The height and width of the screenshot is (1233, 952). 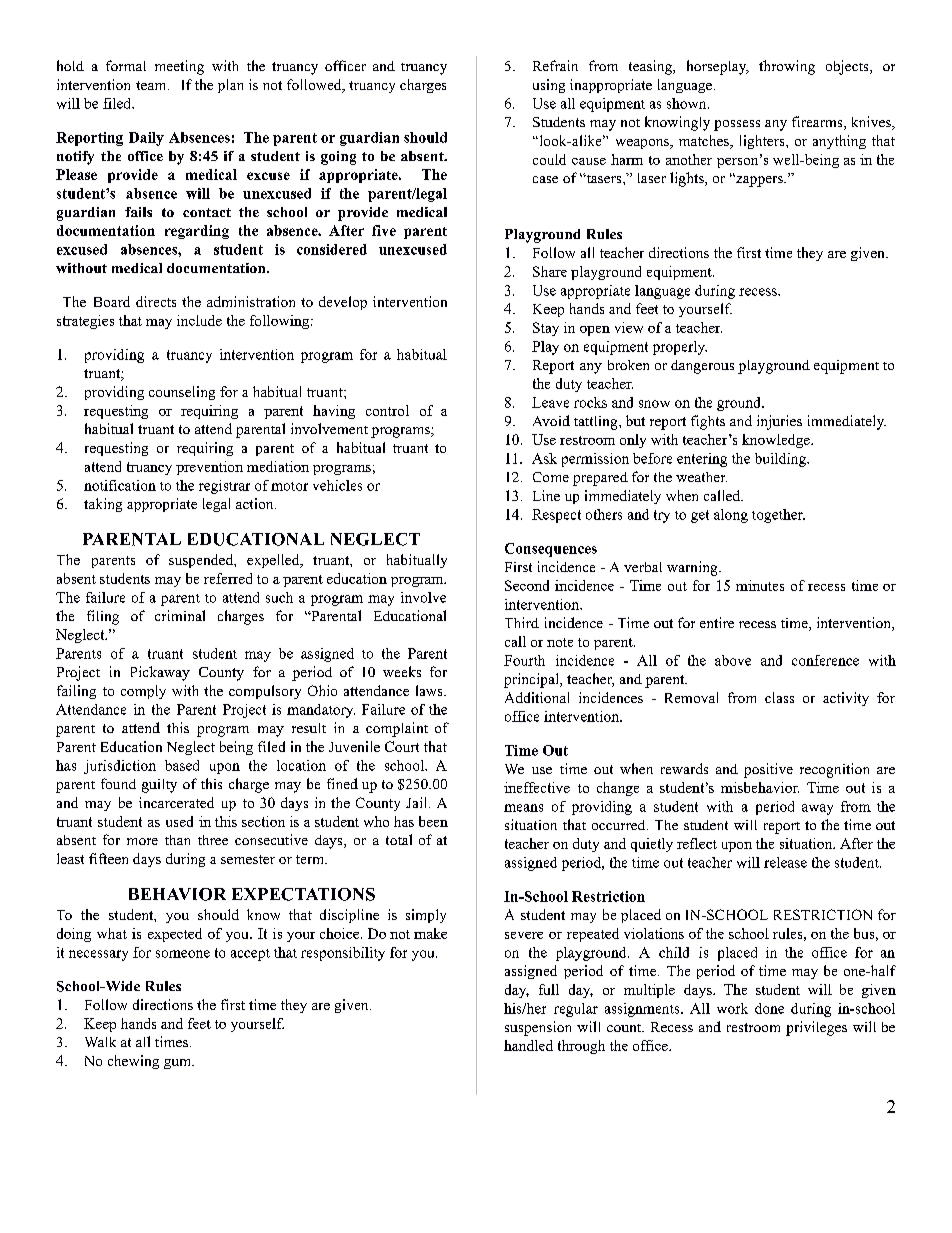 I want to click on Second, so click(x=527, y=585).
